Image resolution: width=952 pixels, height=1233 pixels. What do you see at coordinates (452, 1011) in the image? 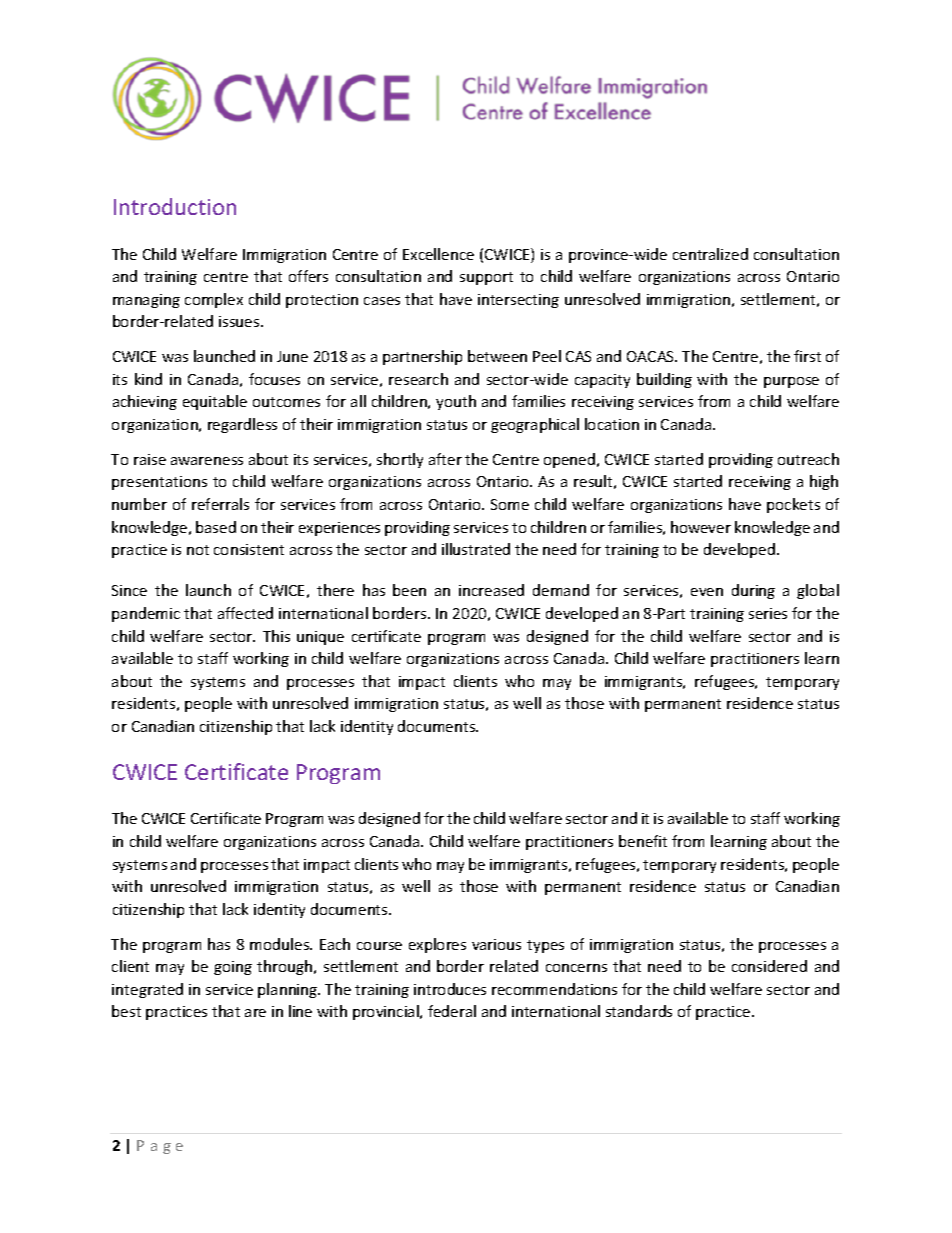
I see `federal` at bounding box center [452, 1011].
